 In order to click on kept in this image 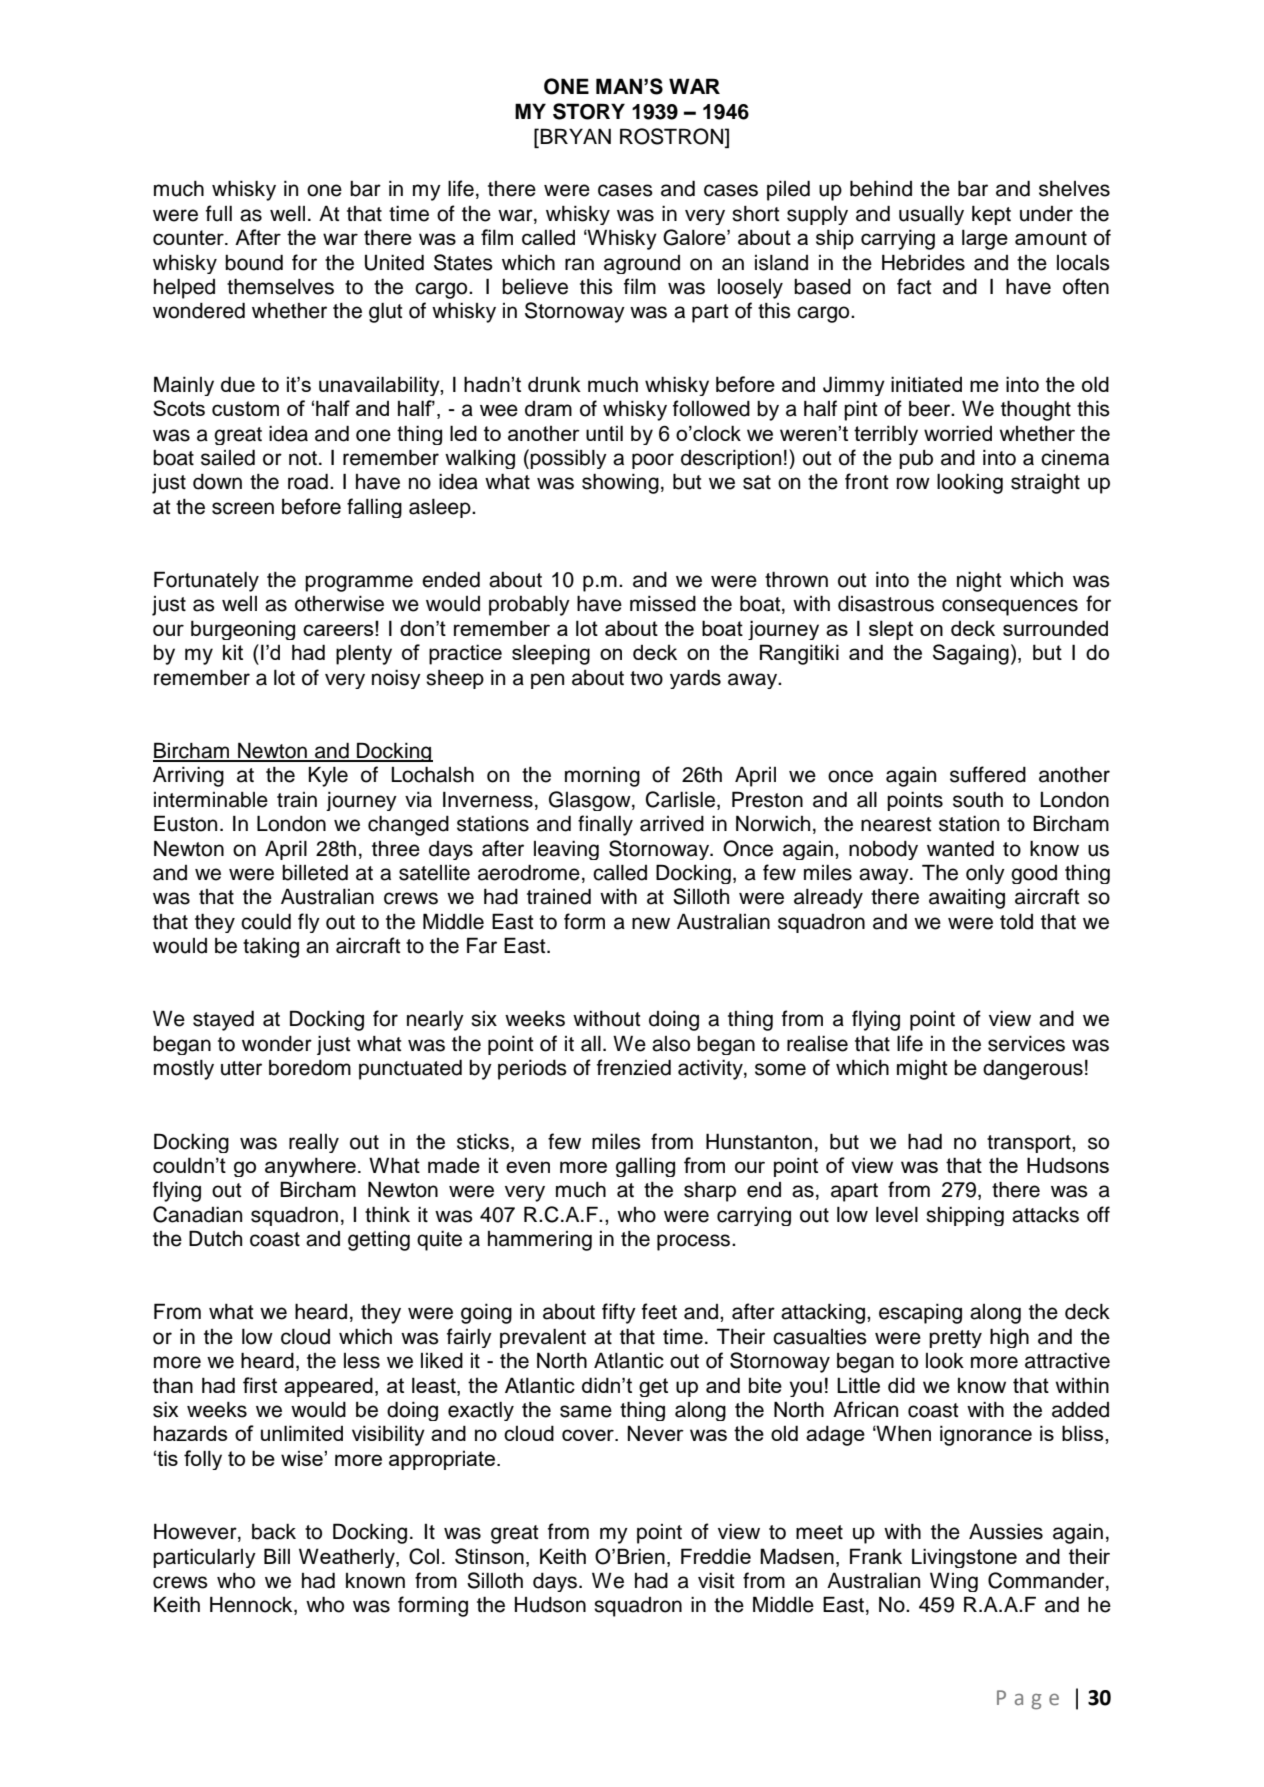, I will do `click(991, 215)`.
